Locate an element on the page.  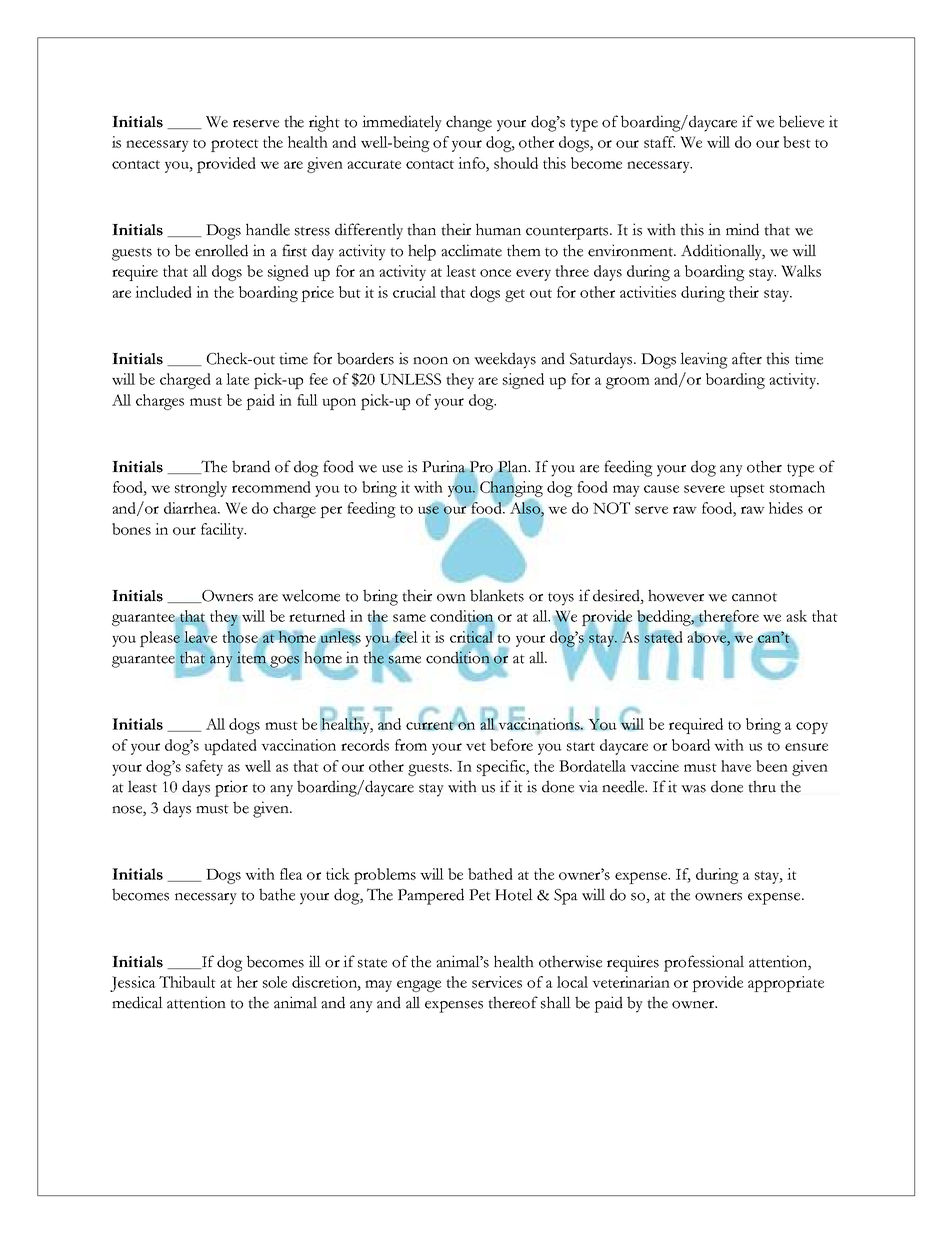
noon is located at coordinates (430, 361).
